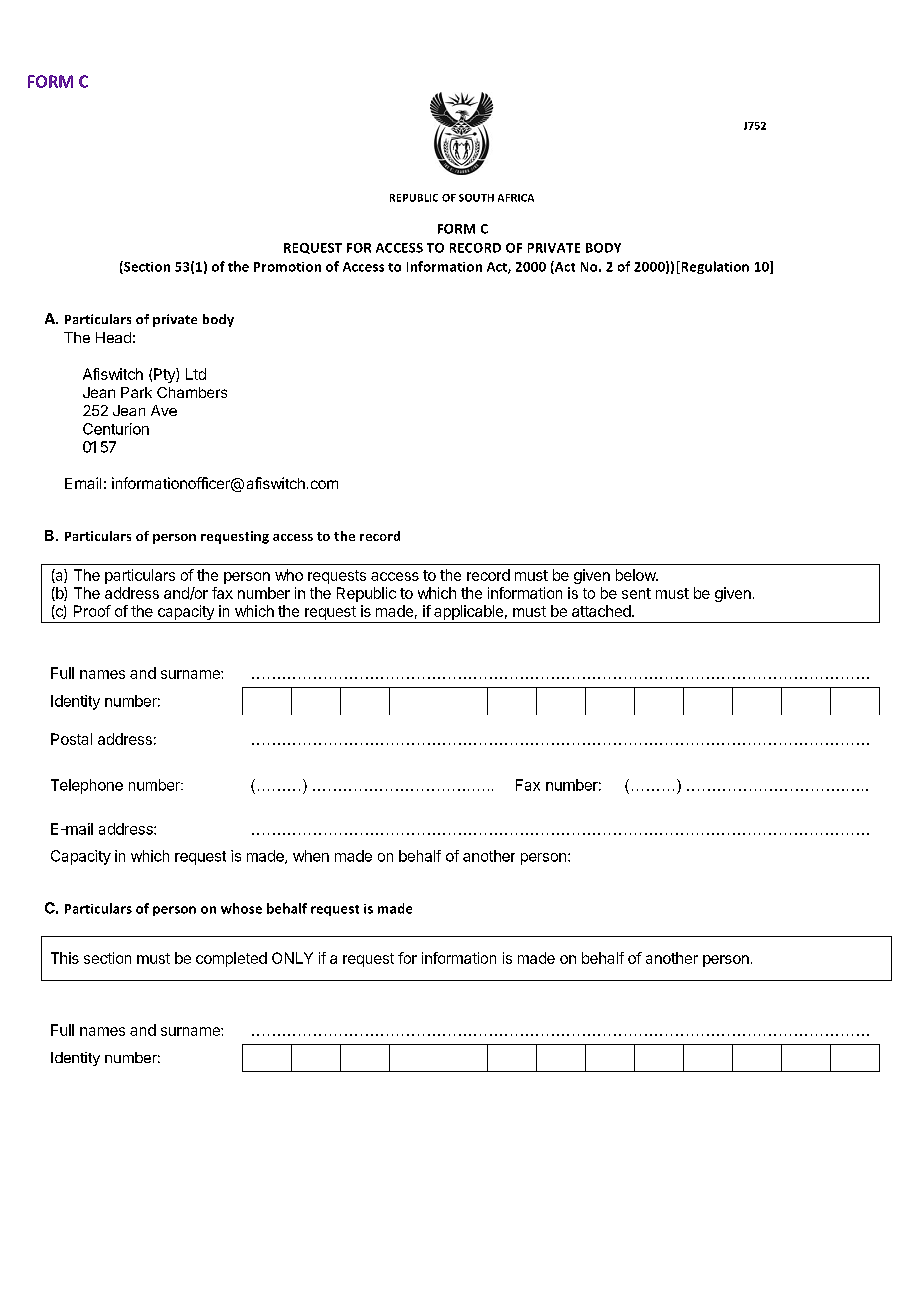 This screenshot has width=924, height=1307. Describe the element at coordinates (292, 958) in the screenshot. I see `ONLY` at that location.
